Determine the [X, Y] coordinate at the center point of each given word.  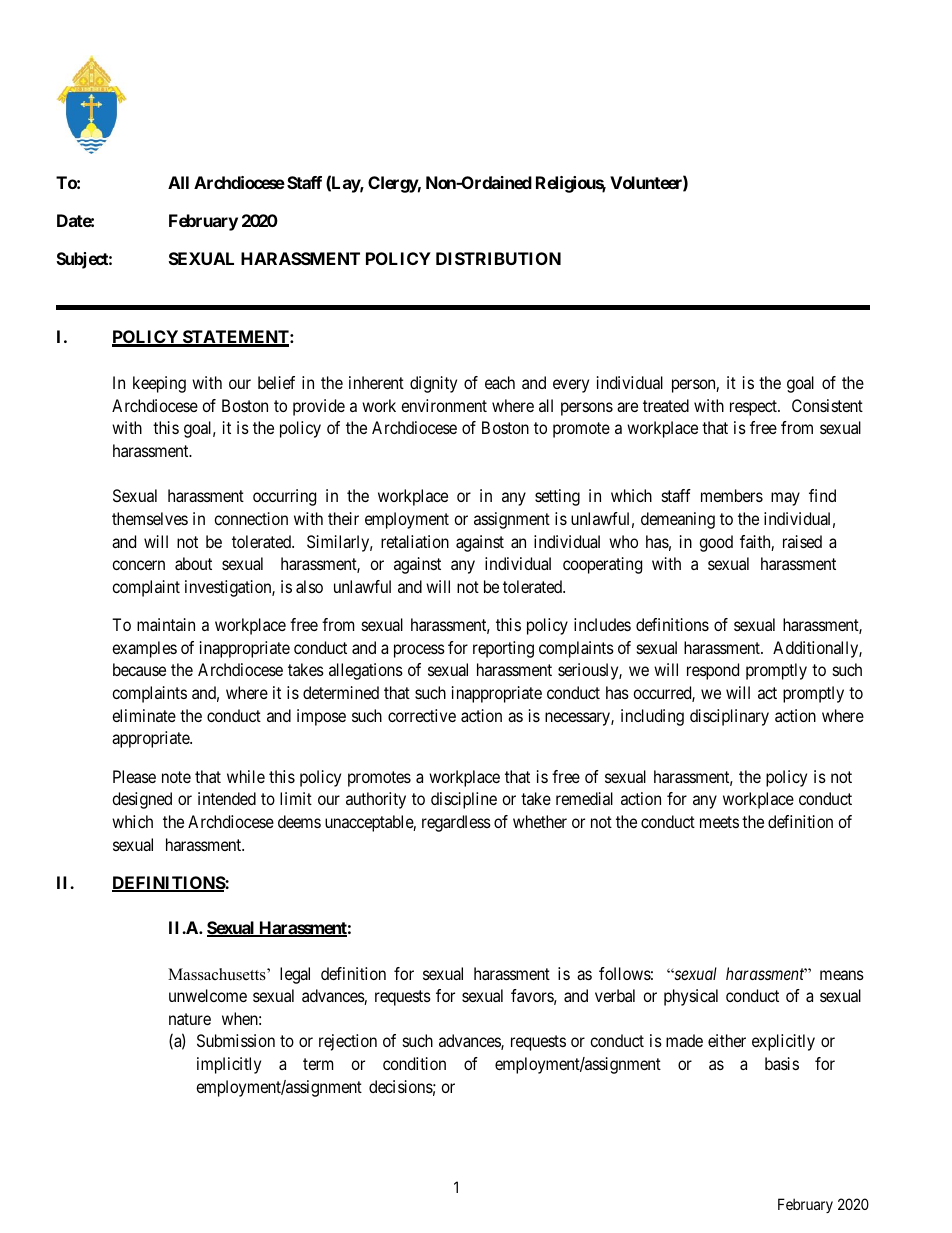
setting [557, 497]
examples [144, 649]
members [732, 495]
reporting [503, 649]
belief [276, 382]
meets [719, 822]
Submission [236, 1040]
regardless [456, 823]
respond [713, 671]
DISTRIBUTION [498, 258]
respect [754, 408]
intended [227, 798]
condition [414, 1063]
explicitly [783, 1042]
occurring [284, 497]
